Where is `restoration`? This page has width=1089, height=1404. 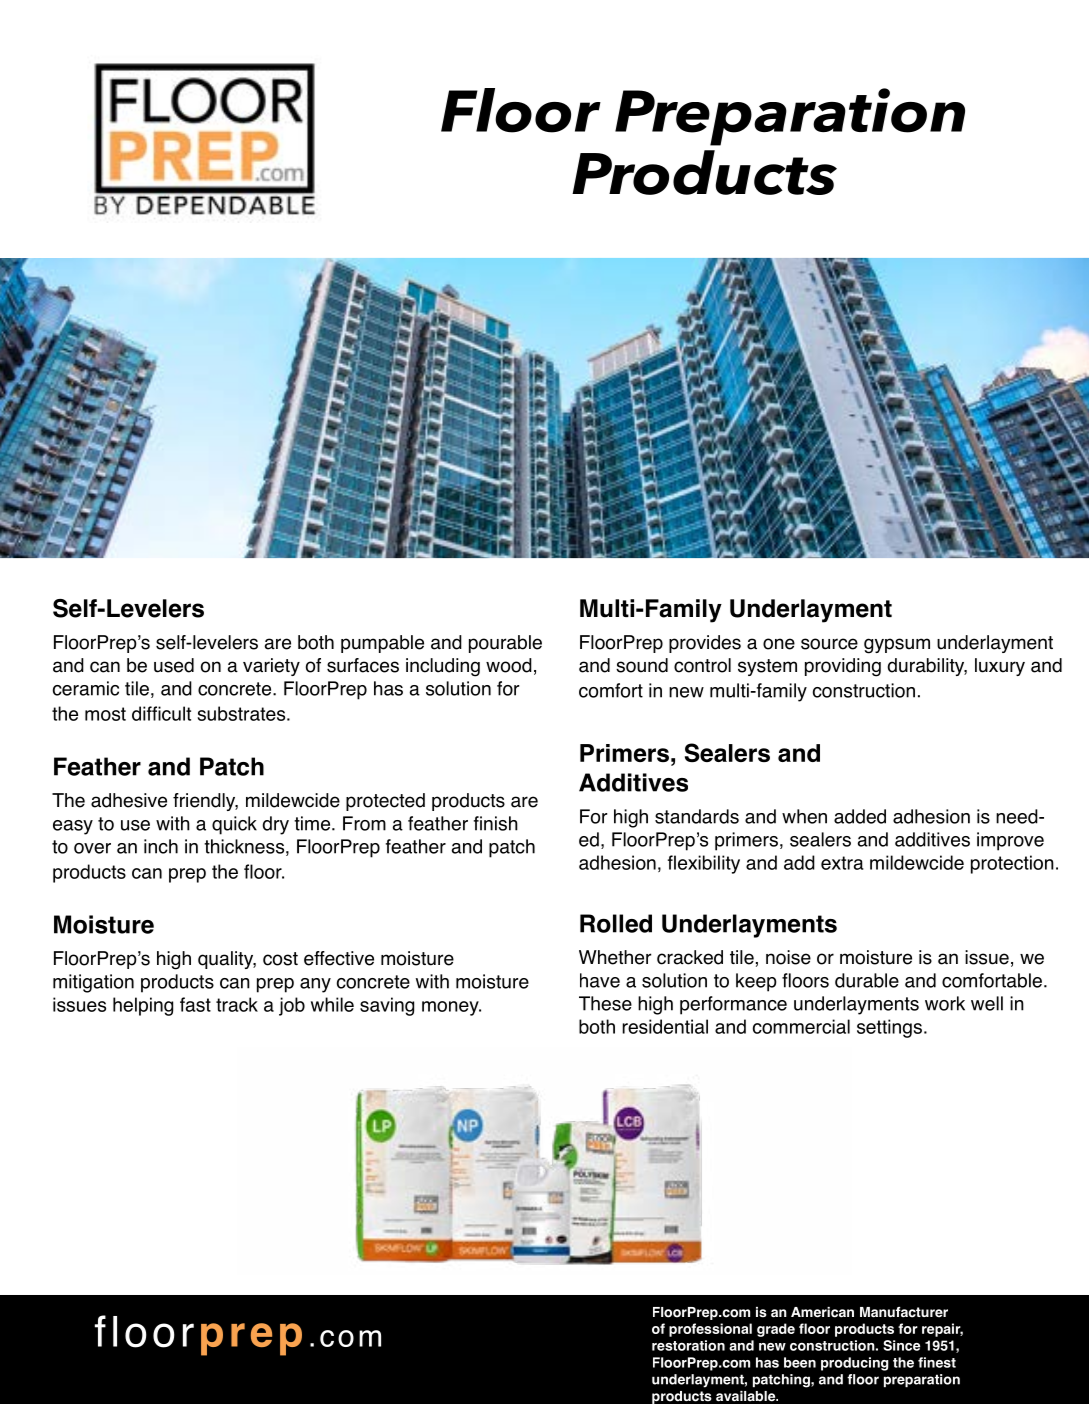
restoration is located at coordinates (688, 1345).
